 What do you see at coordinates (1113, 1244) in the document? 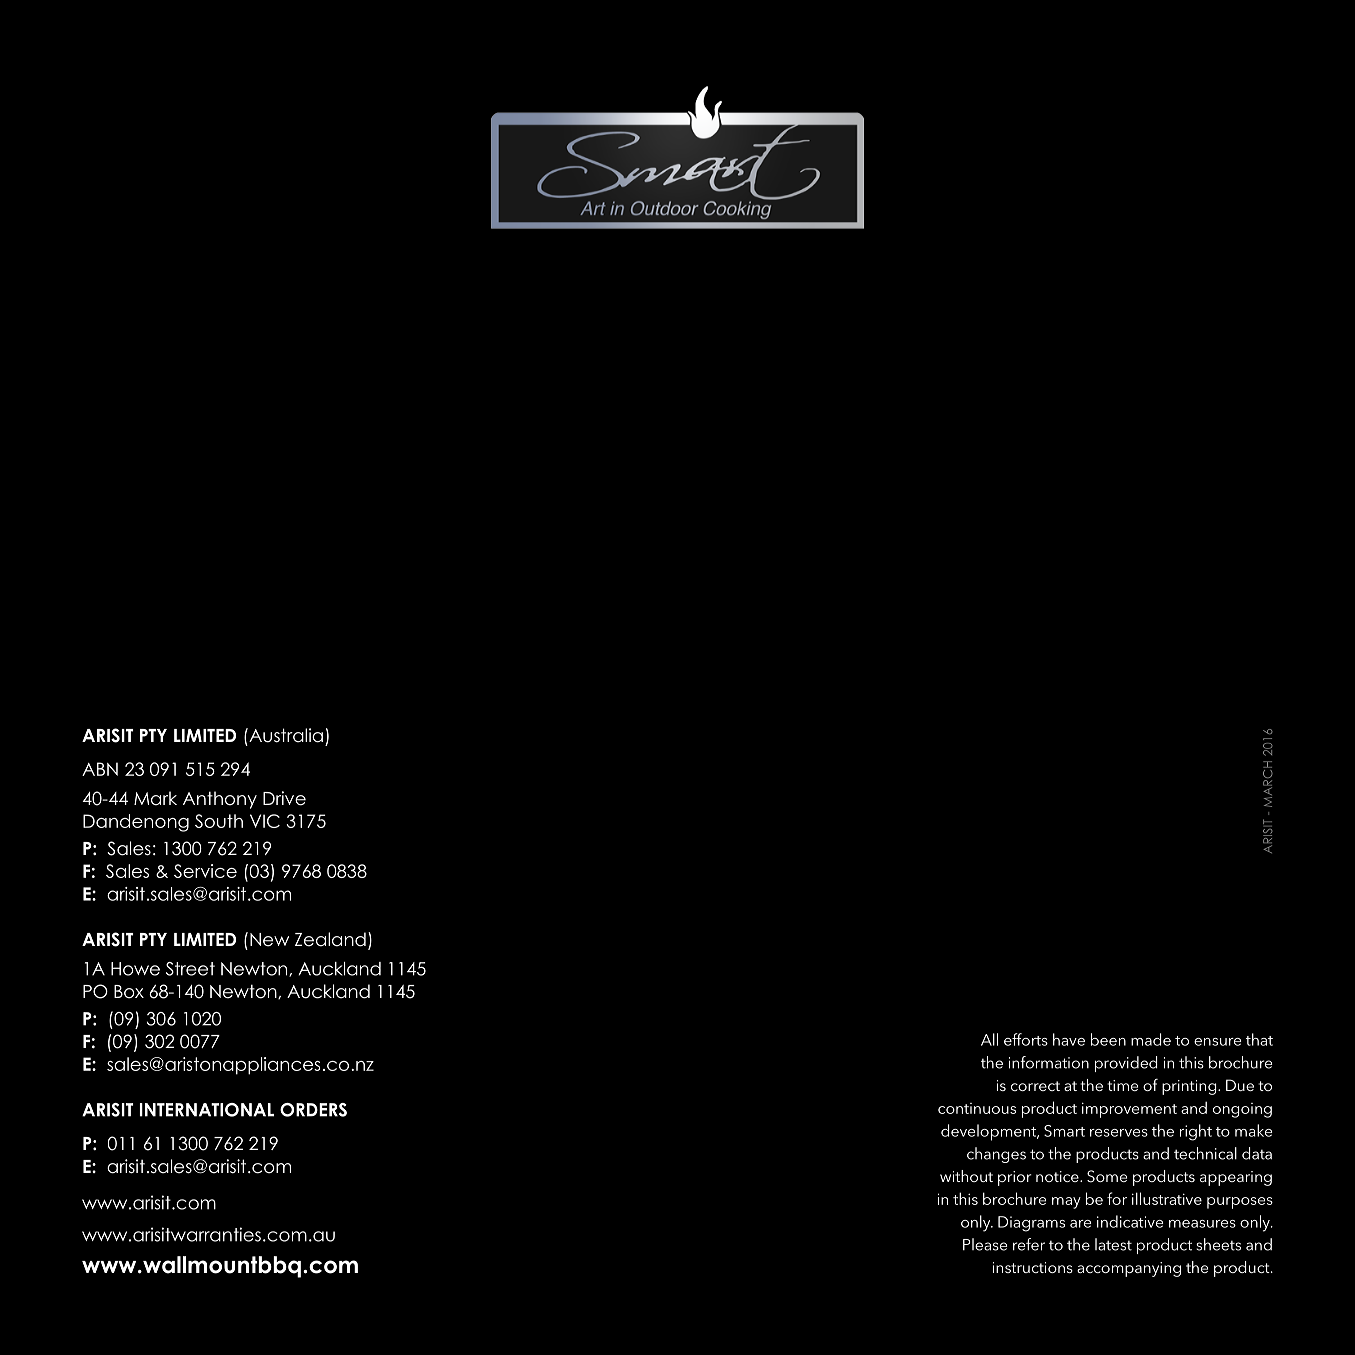
I see `latest` at bounding box center [1113, 1244].
